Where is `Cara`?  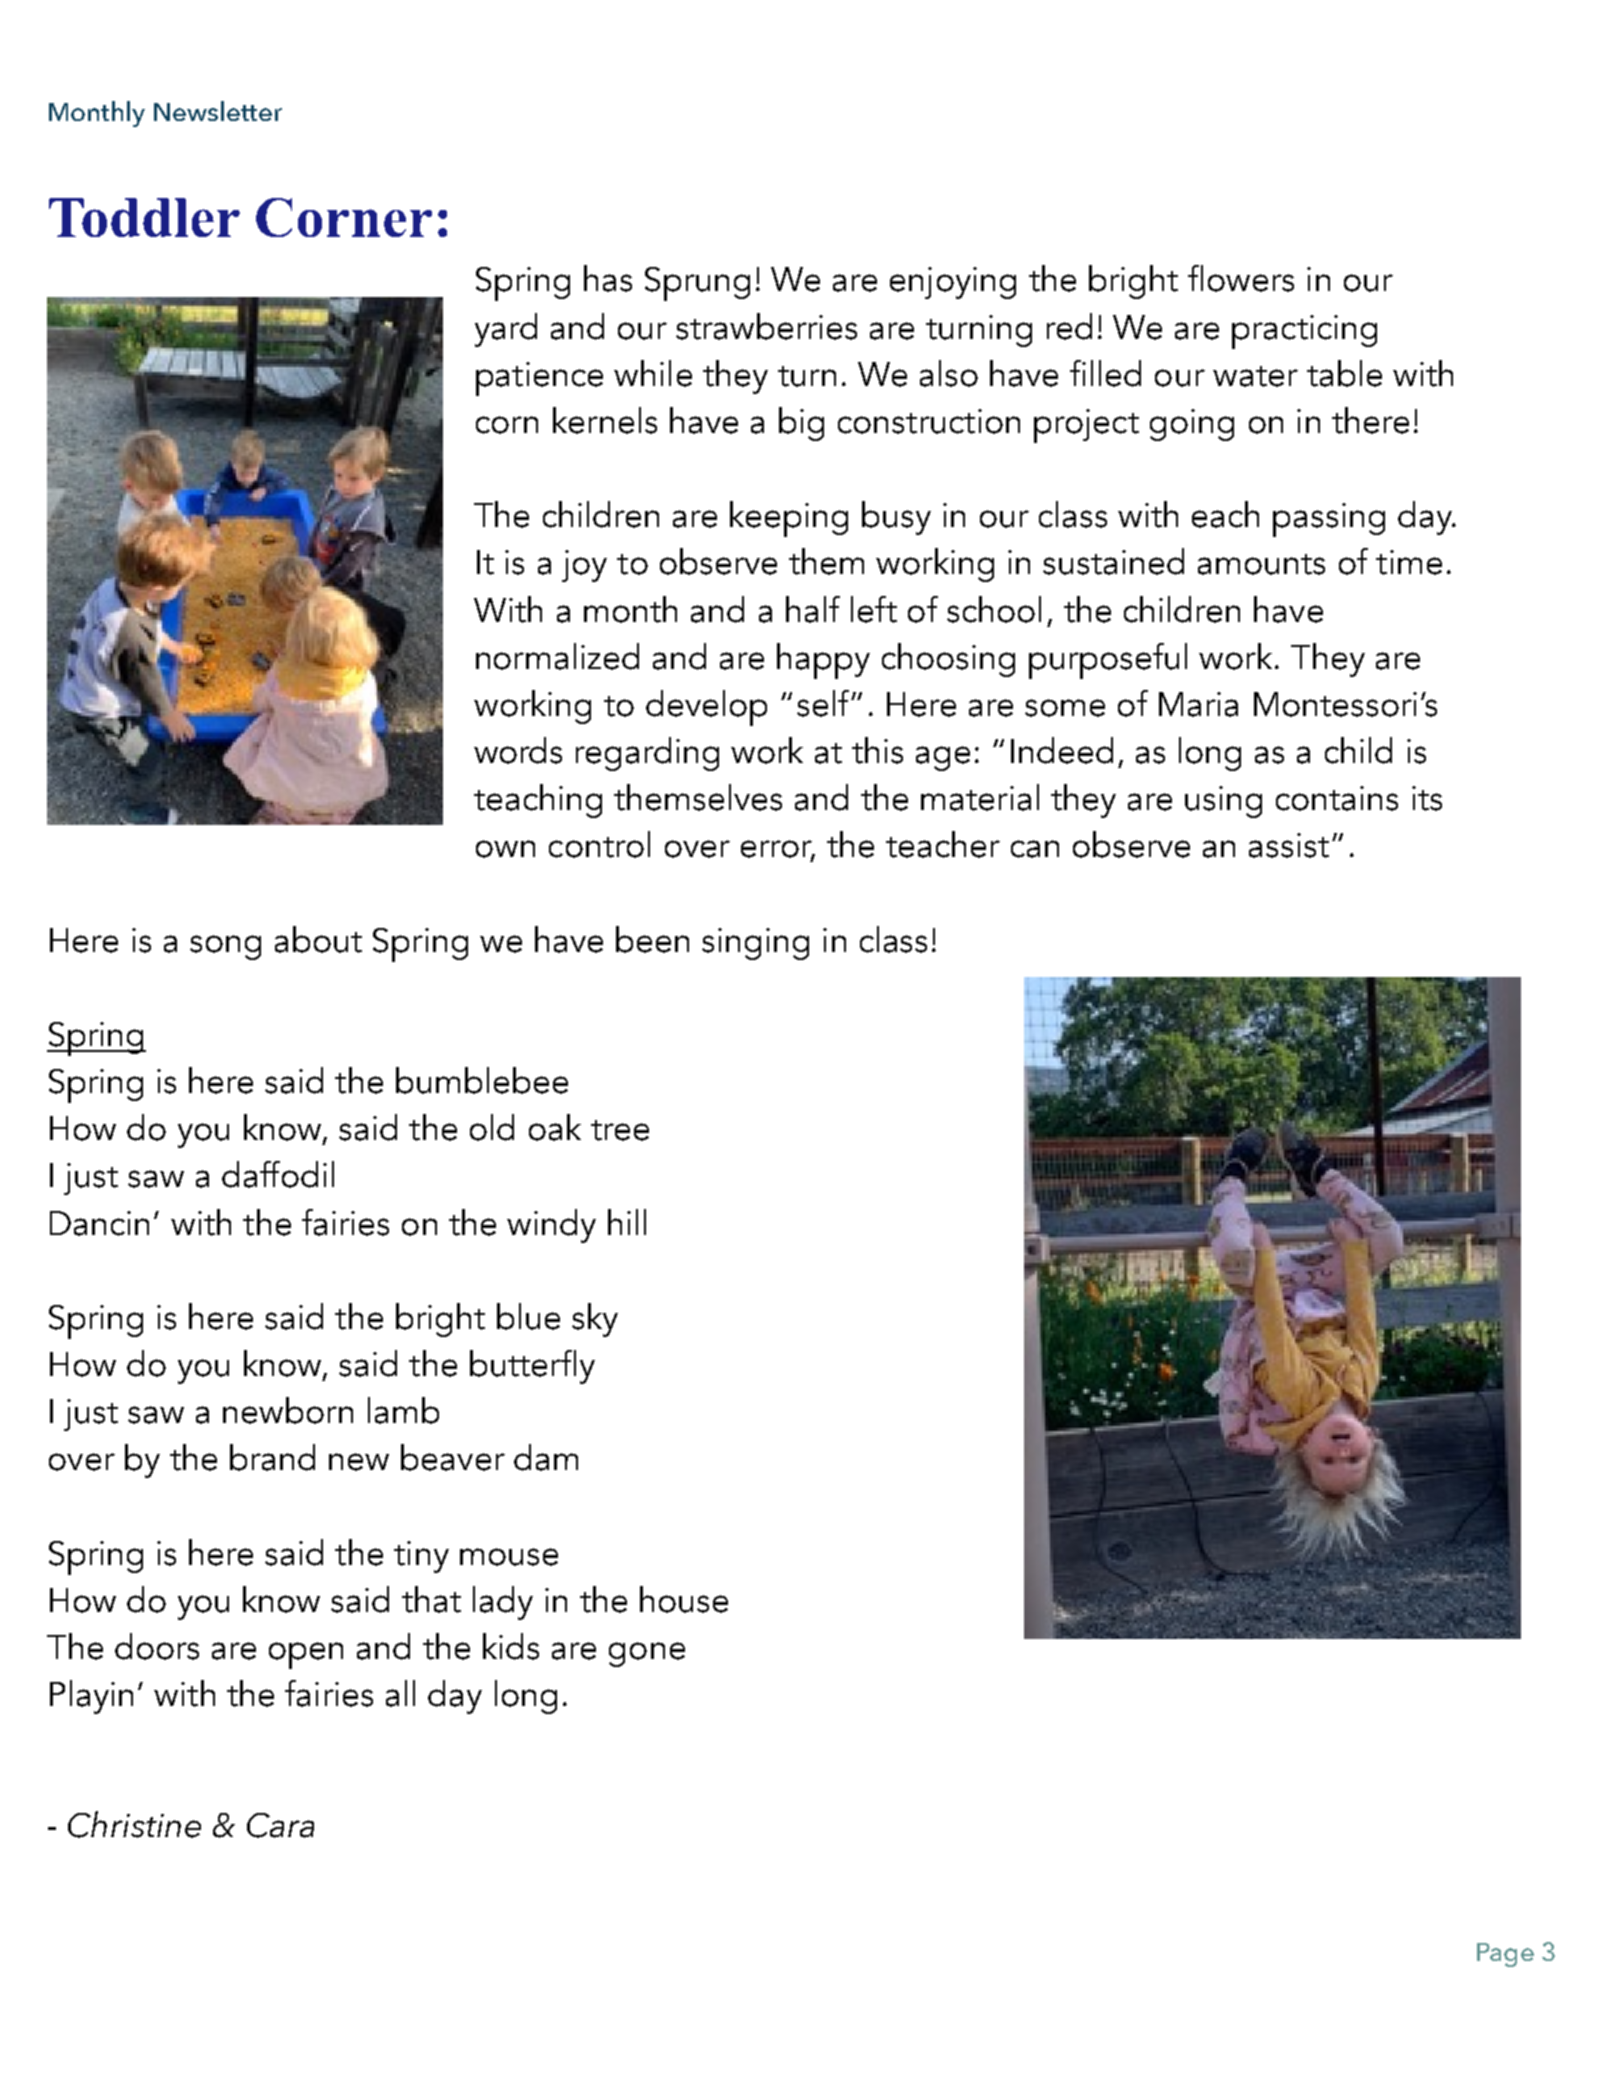 Cara is located at coordinates (280, 1825).
